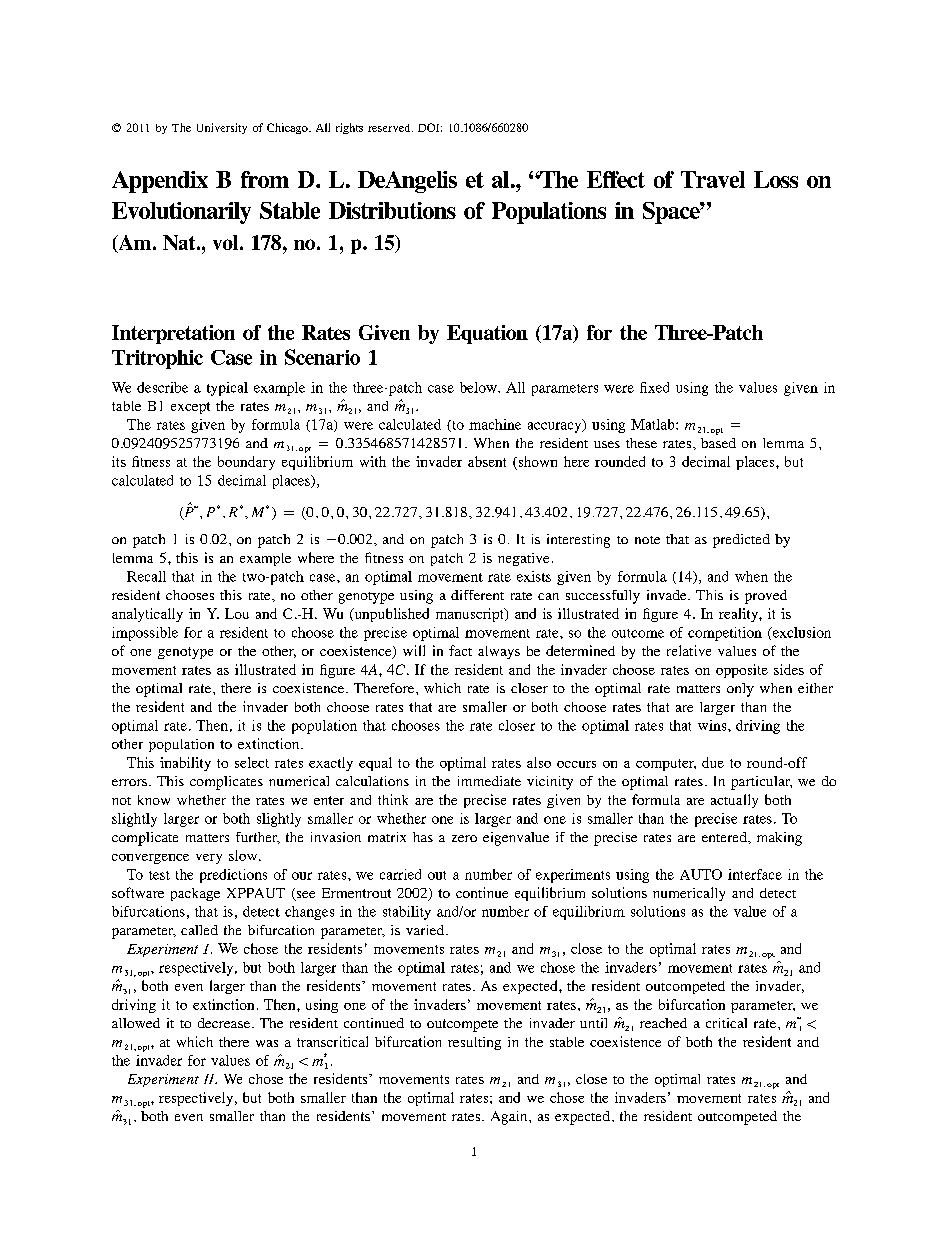 Image resolution: width=952 pixels, height=1233 pixels. Describe the element at coordinates (390, 128) in the image. I see `reserved` at that location.
